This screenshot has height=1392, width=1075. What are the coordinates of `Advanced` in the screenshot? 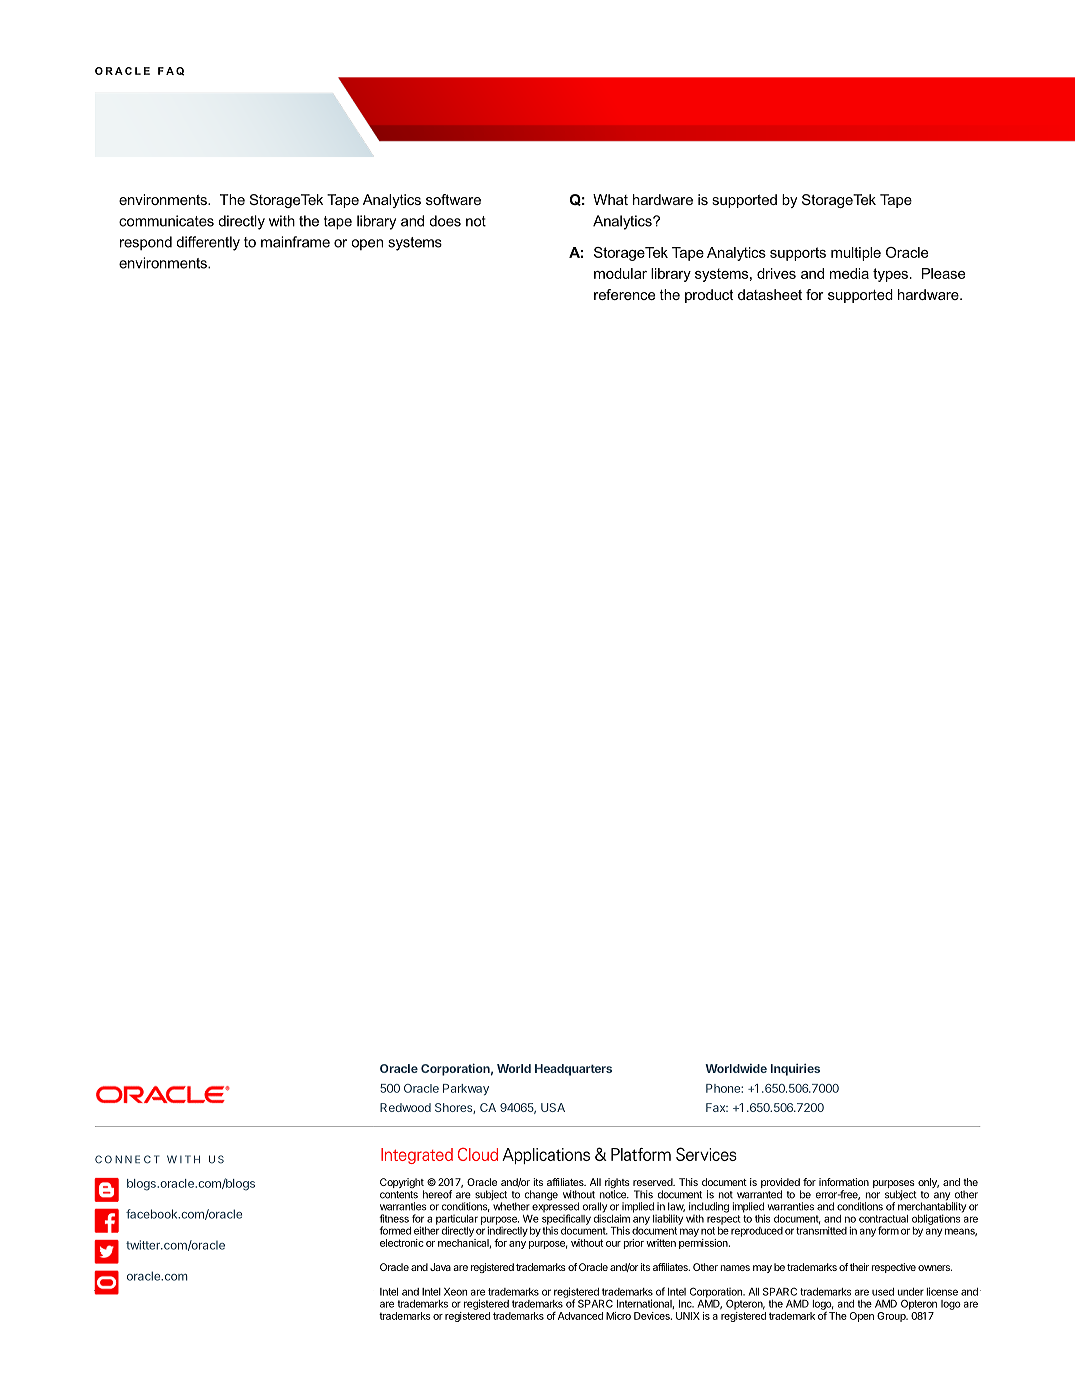 It's located at (580, 1316).
